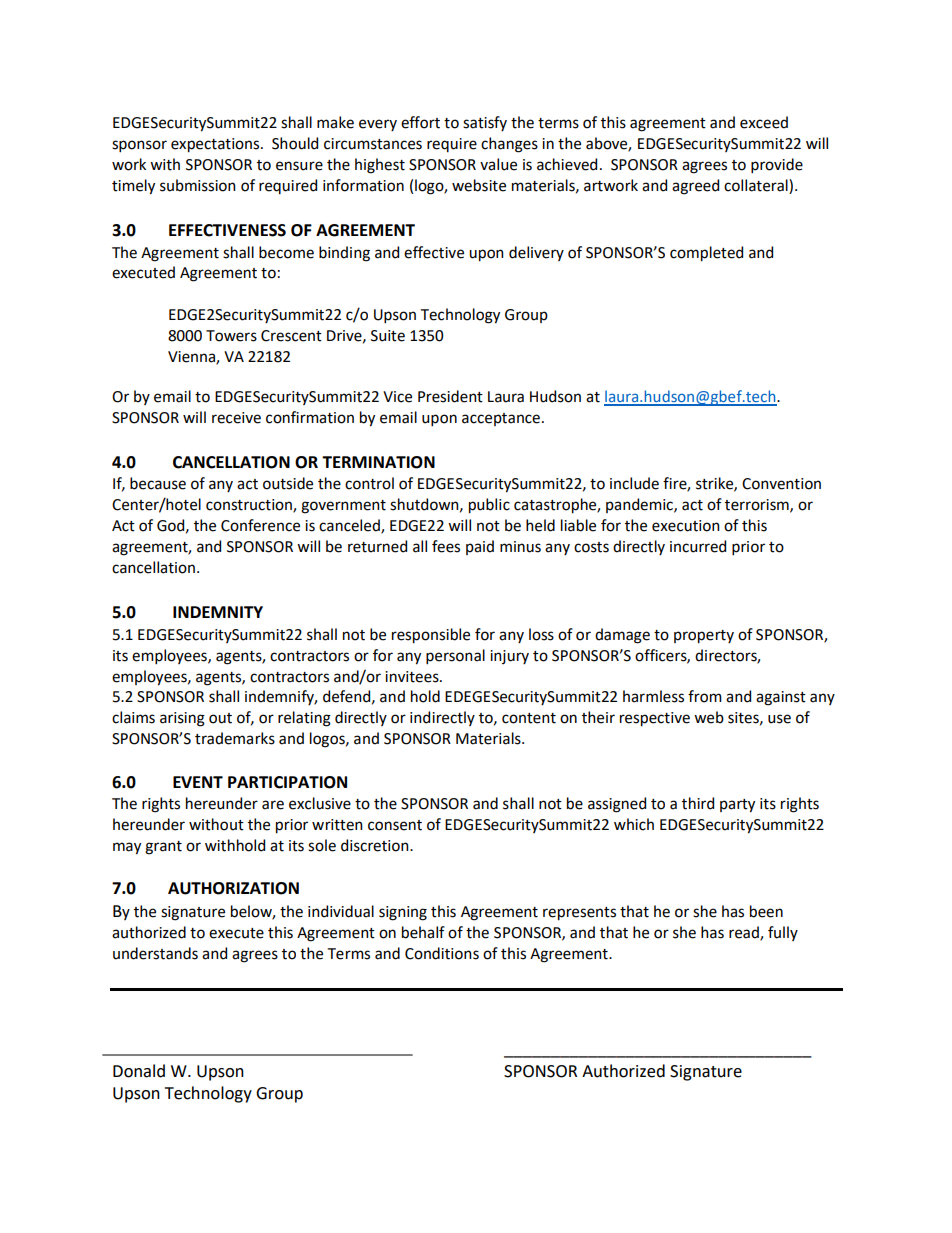 This page has height=1233, width=952. Describe the element at coordinates (139, 1071) in the page. I see `Donald` at that location.
